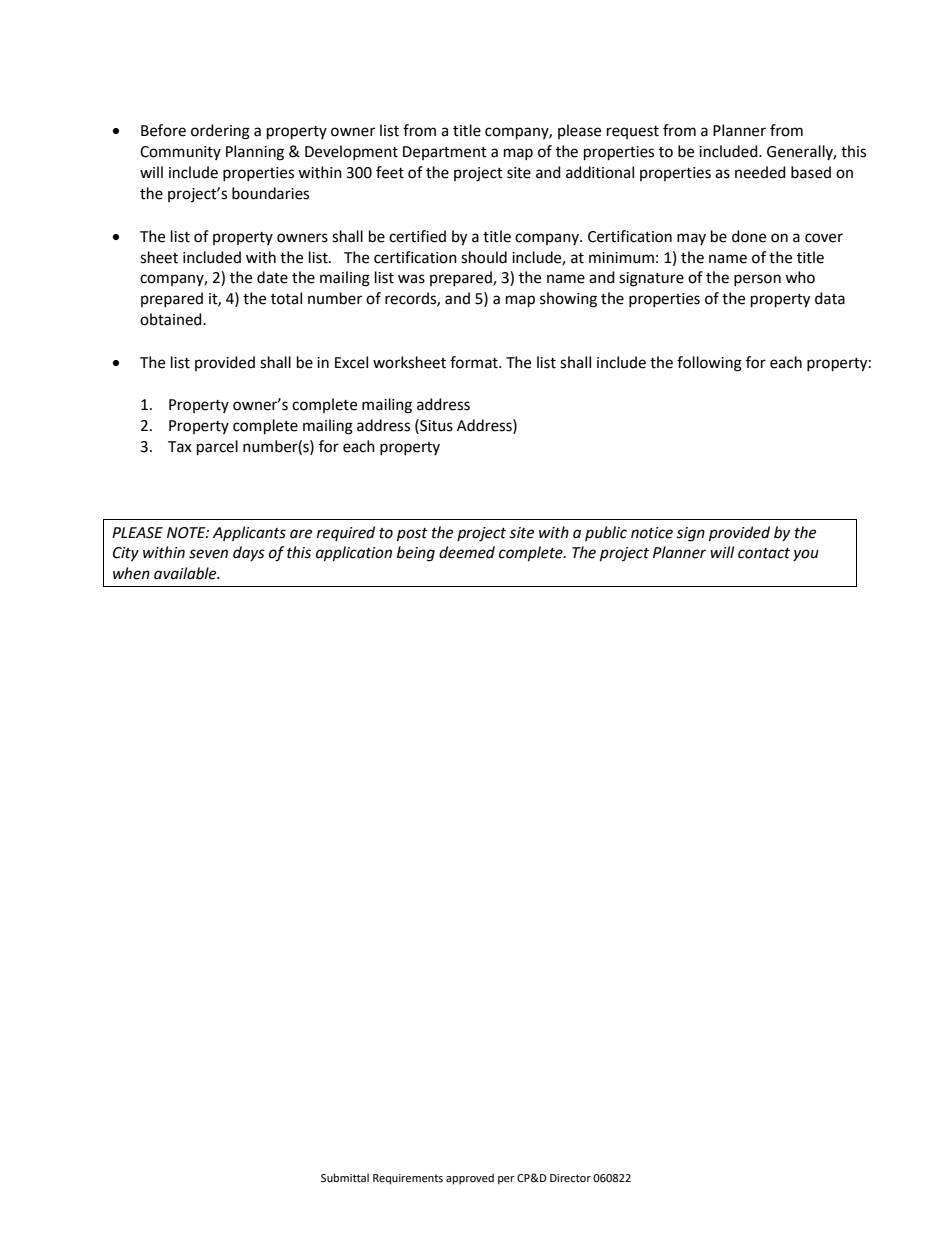 The height and width of the screenshot is (1233, 952). Describe the element at coordinates (760, 172) in the screenshot. I see `needed` at that location.
